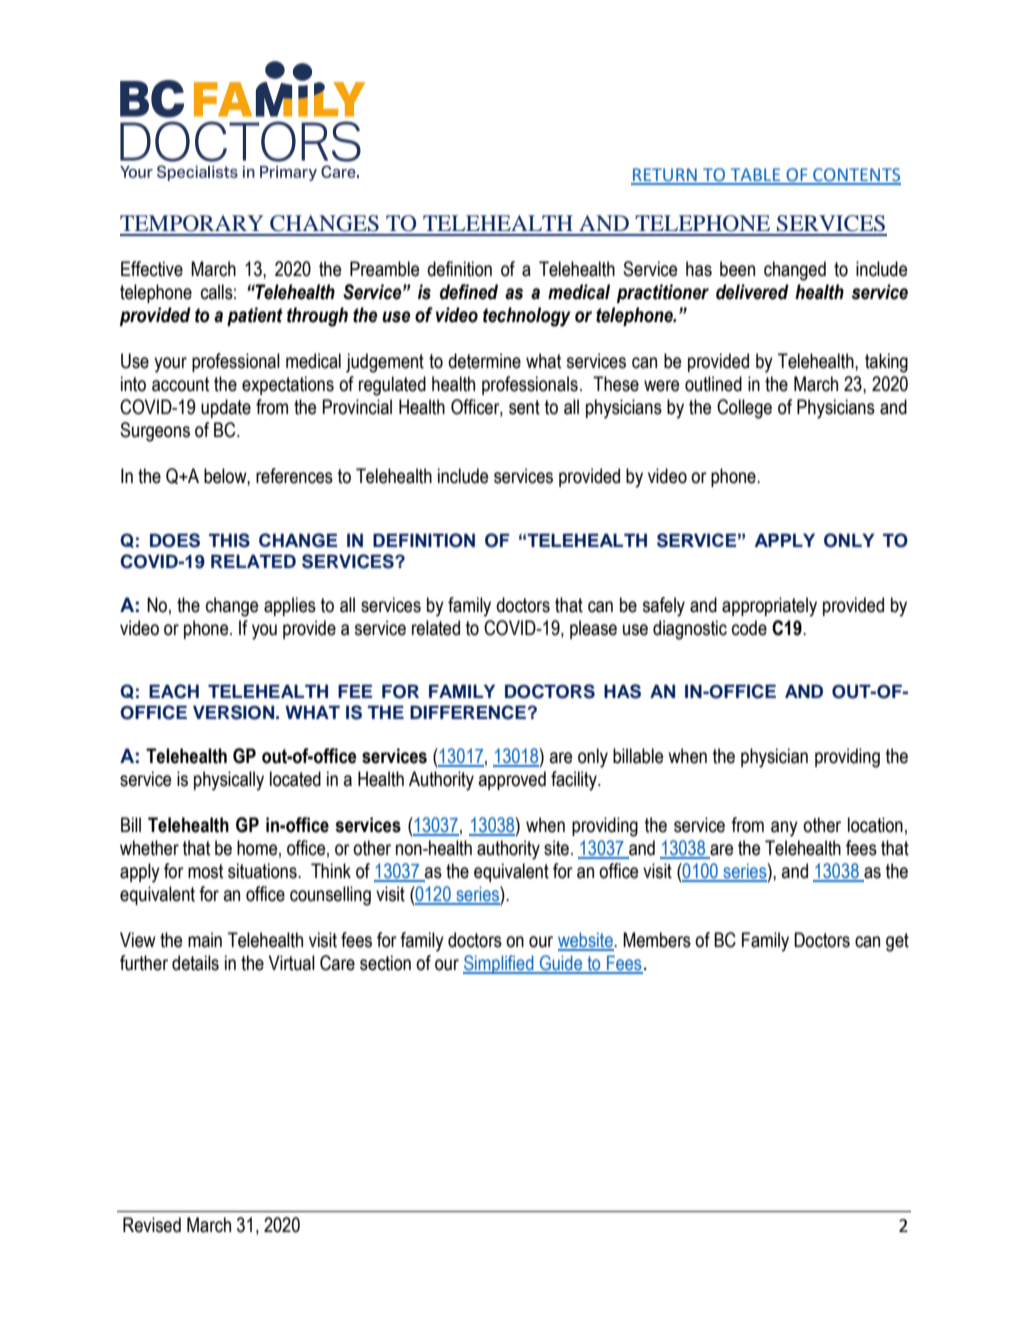  I want to click on get, so click(897, 942).
